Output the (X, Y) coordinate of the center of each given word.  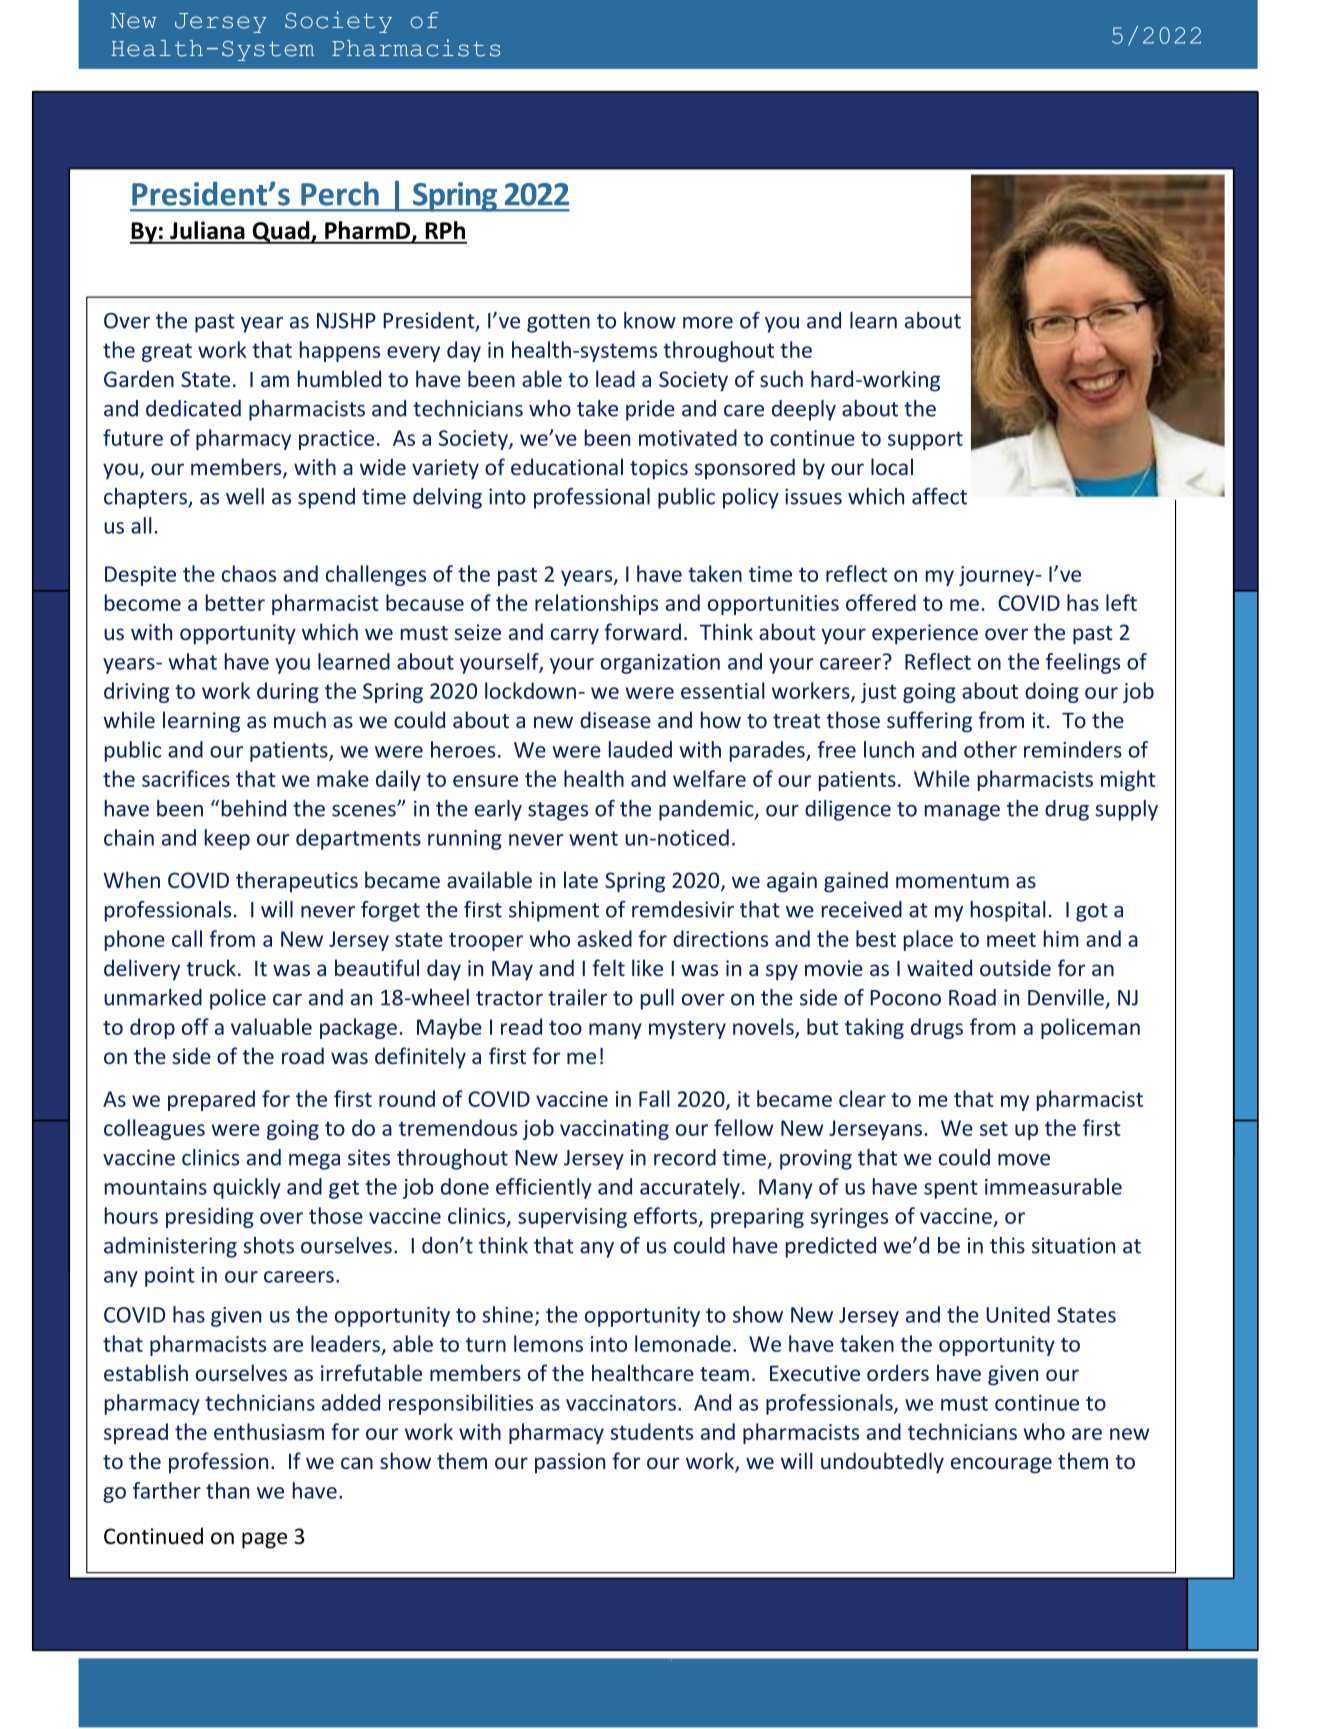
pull (657, 999)
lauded (640, 749)
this (1007, 1245)
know (650, 320)
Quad (281, 232)
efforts (665, 1215)
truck (211, 967)
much (300, 719)
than (227, 1490)
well (245, 496)
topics (659, 469)
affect (939, 496)
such (781, 378)
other (990, 749)
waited (939, 967)
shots (268, 1245)
